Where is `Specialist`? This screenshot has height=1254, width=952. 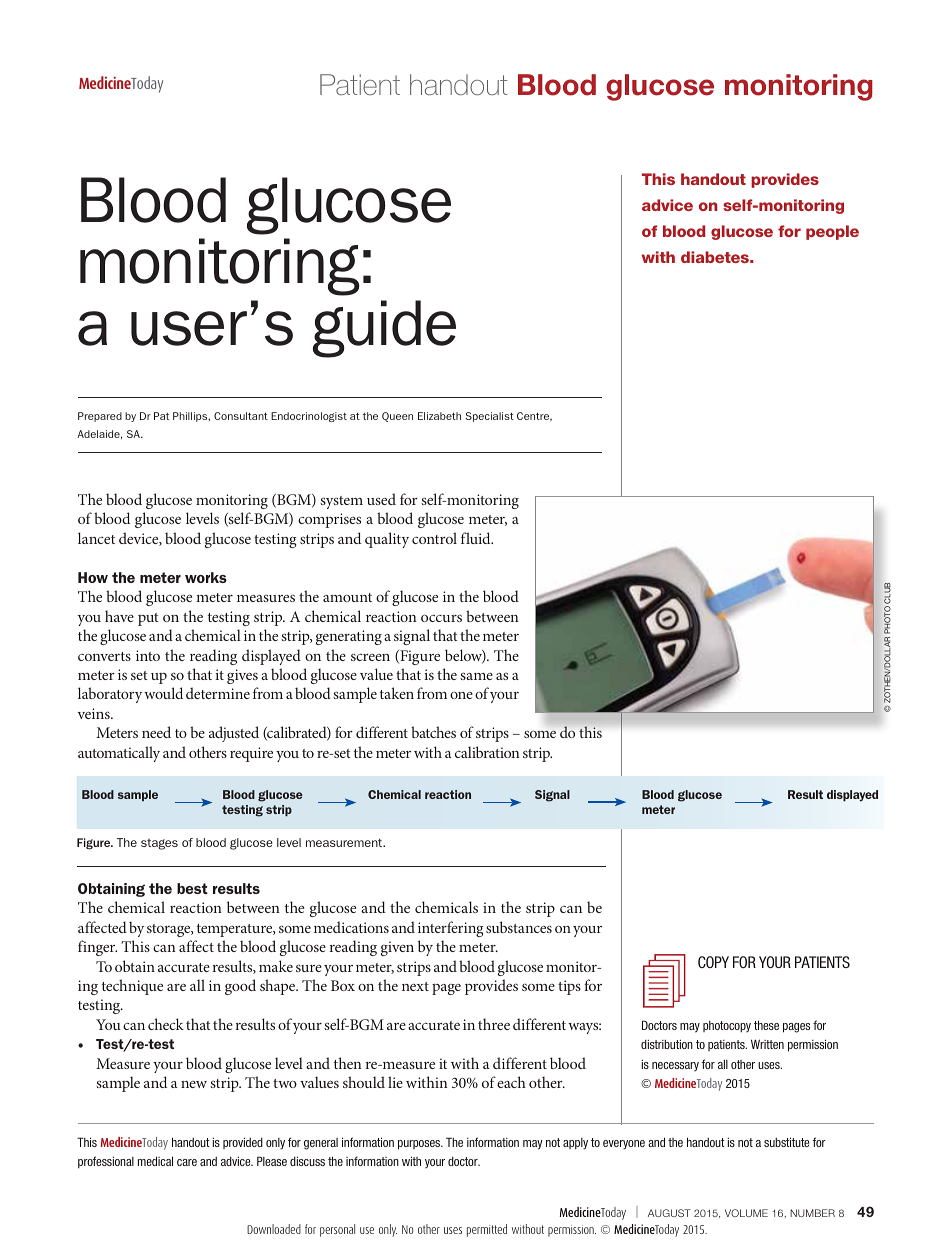 Specialist is located at coordinates (489, 417).
